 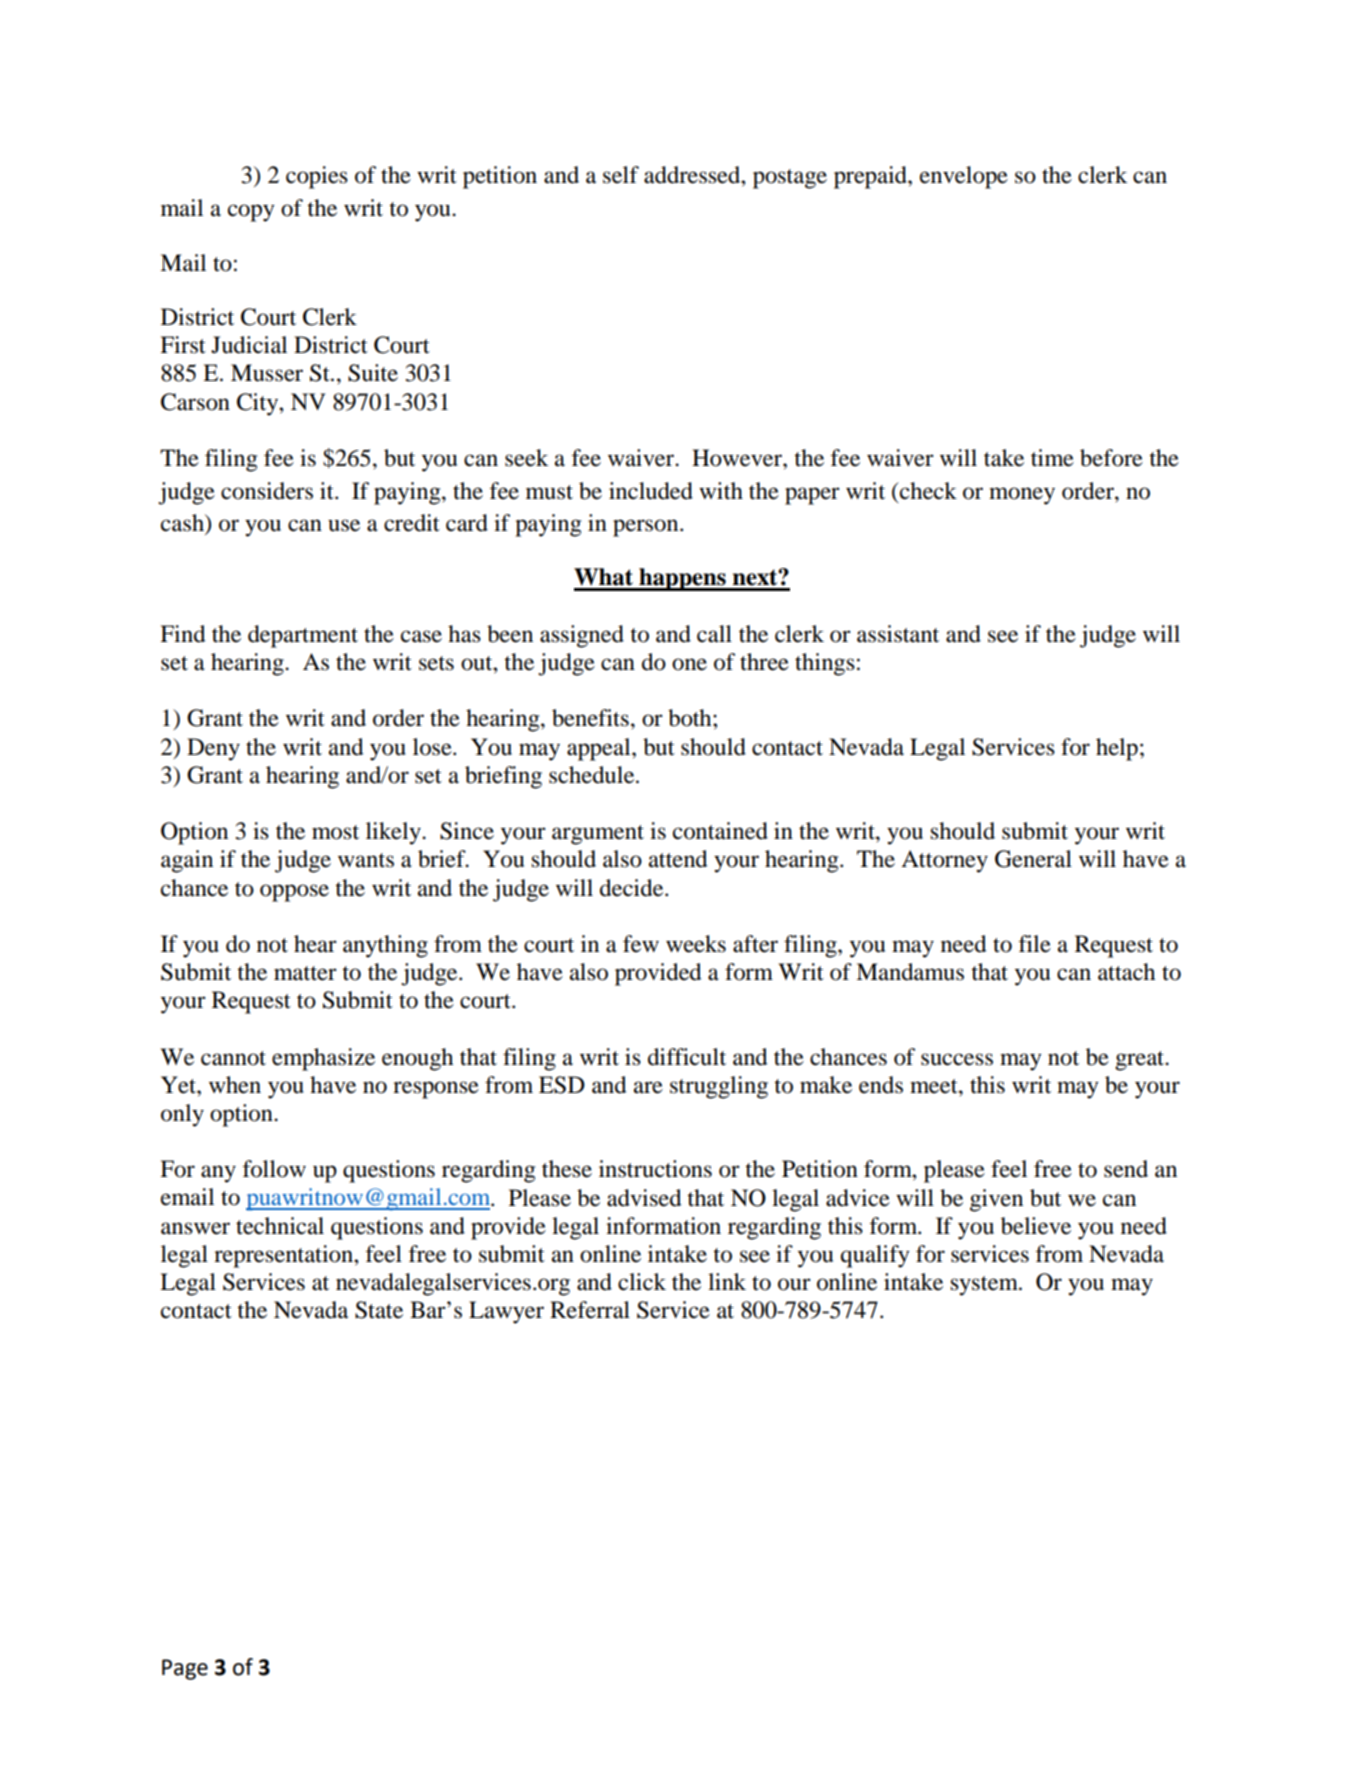 What do you see at coordinates (682, 579) in the screenshot?
I see `happens` at bounding box center [682, 579].
